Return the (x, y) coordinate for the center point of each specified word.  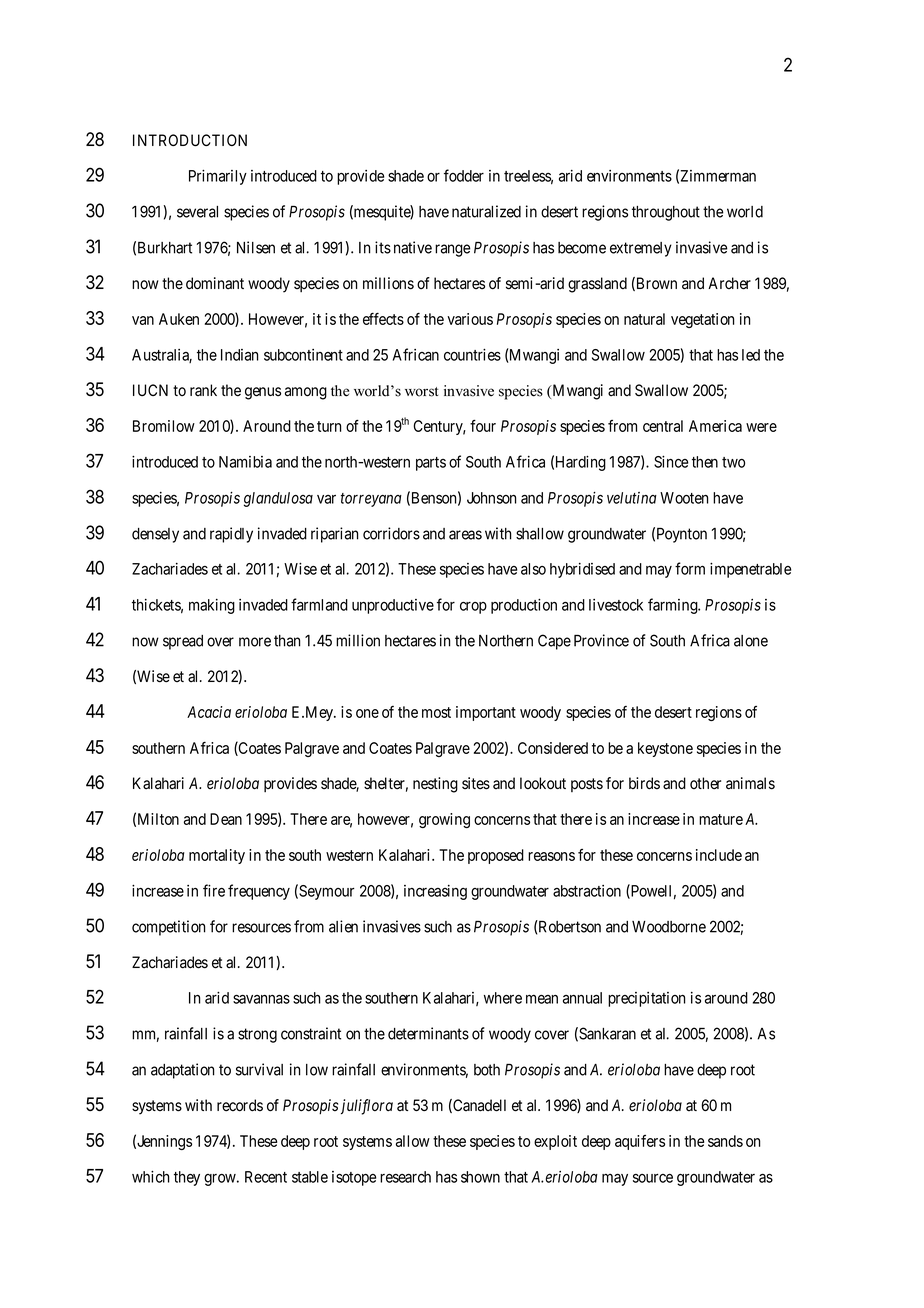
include (719, 855)
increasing (435, 892)
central (663, 426)
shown (480, 1177)
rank (203, 390)
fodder (464, 175)
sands (725, 1141)
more (255, 642)
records (240, 1105)
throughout (666, 213)
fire (214, 890)
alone (751, 641)
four (483, 426)
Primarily (218, 177)
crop (473, 608)
